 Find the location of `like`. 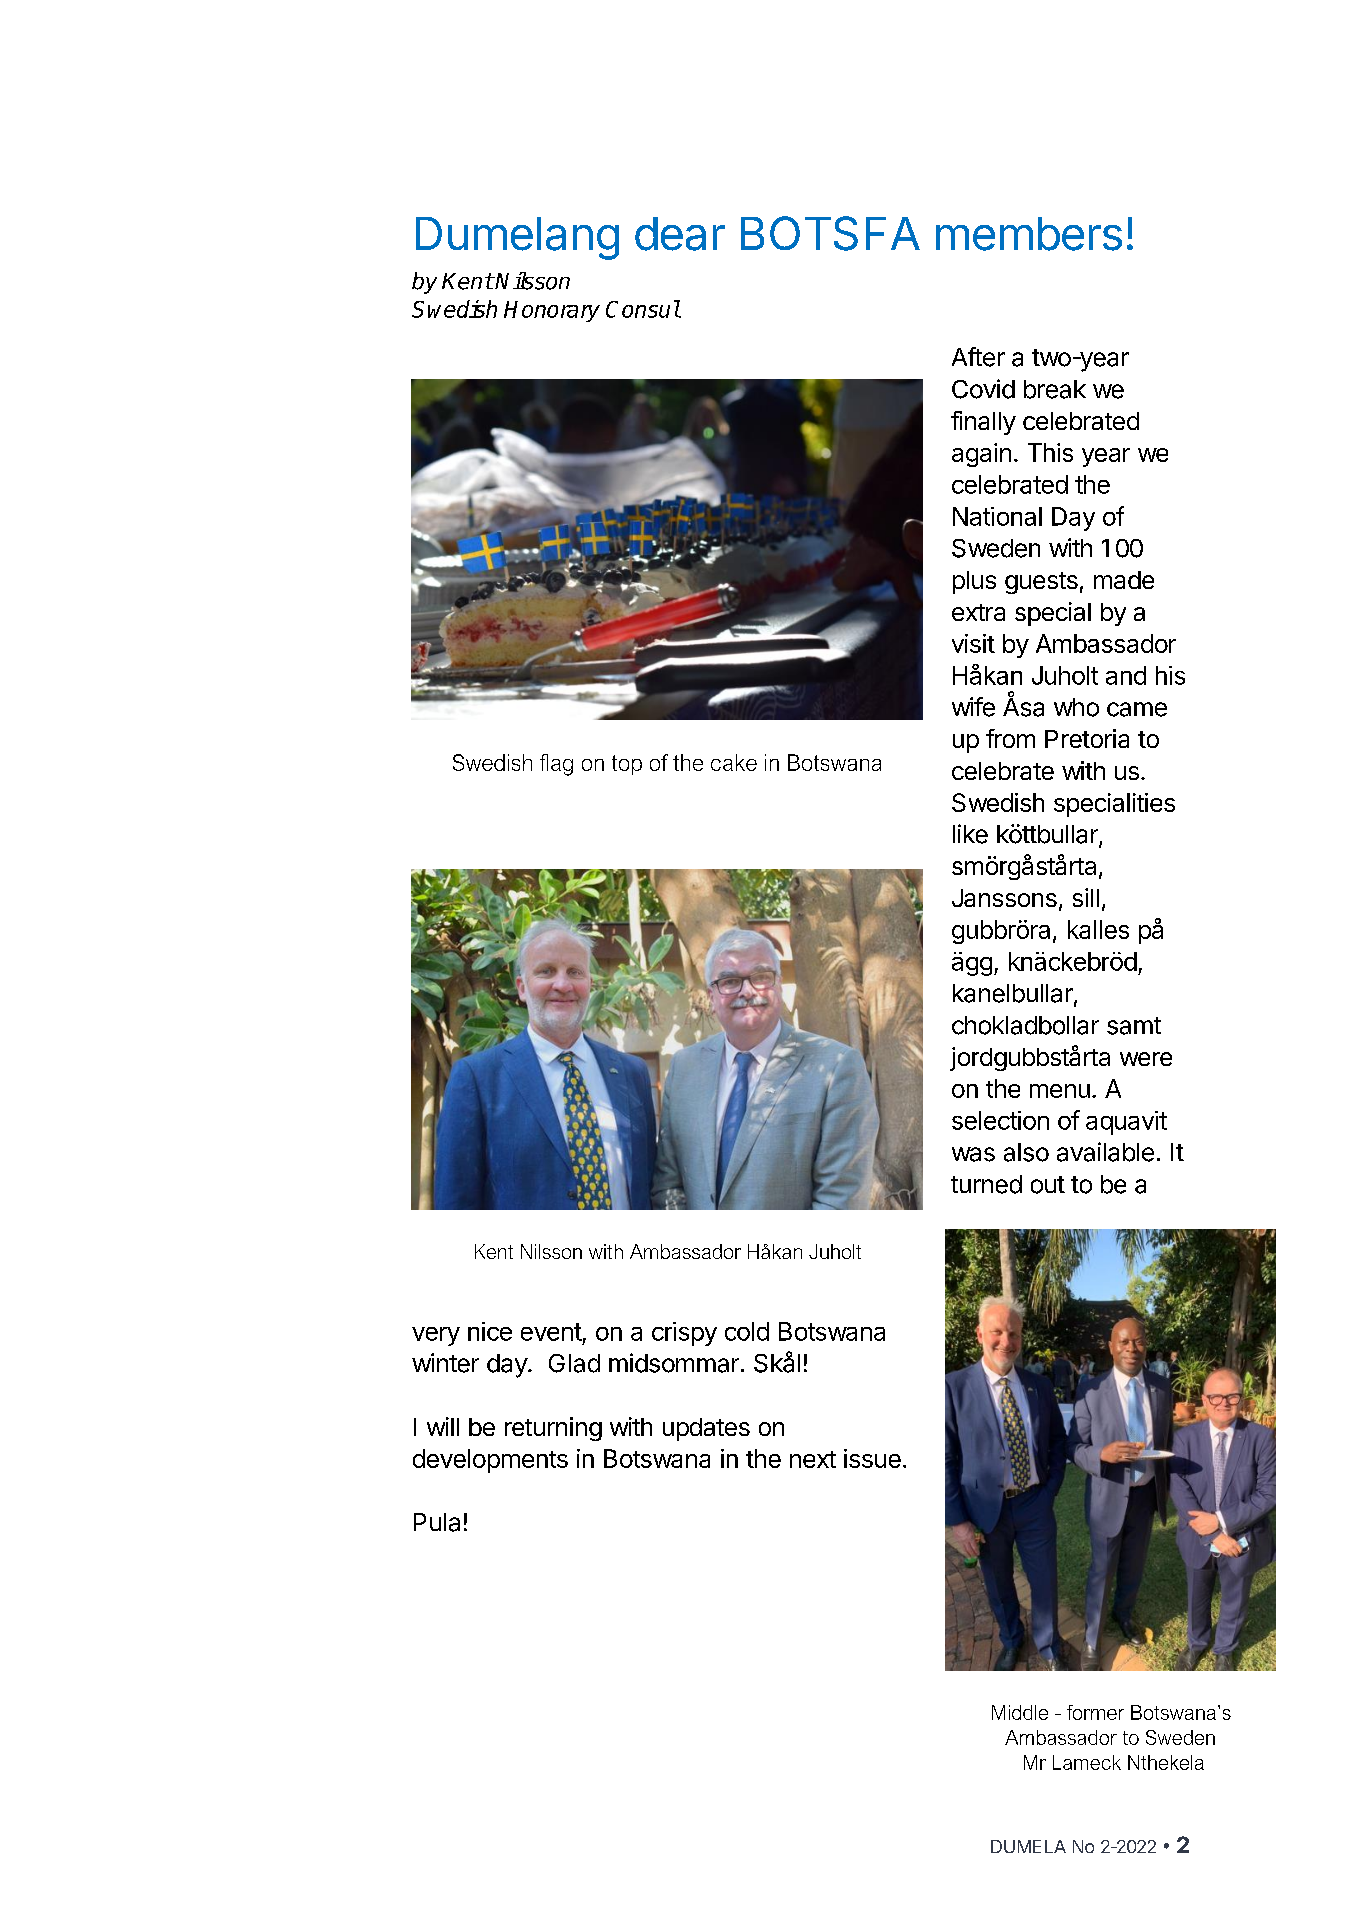

like is located at coordinates (970, 834).
